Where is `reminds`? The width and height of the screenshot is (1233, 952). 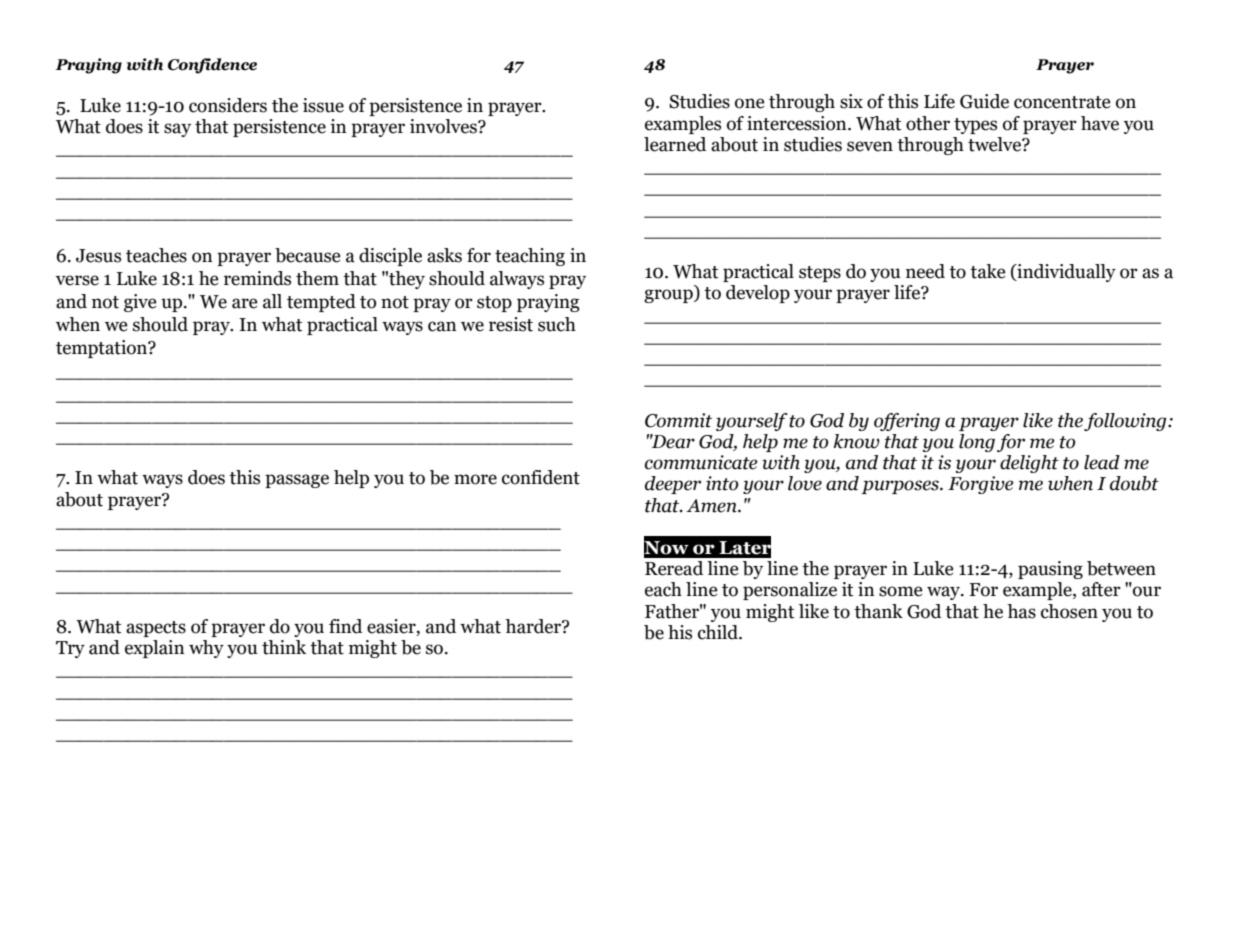
reminds is located at coordinates (257, 278).
